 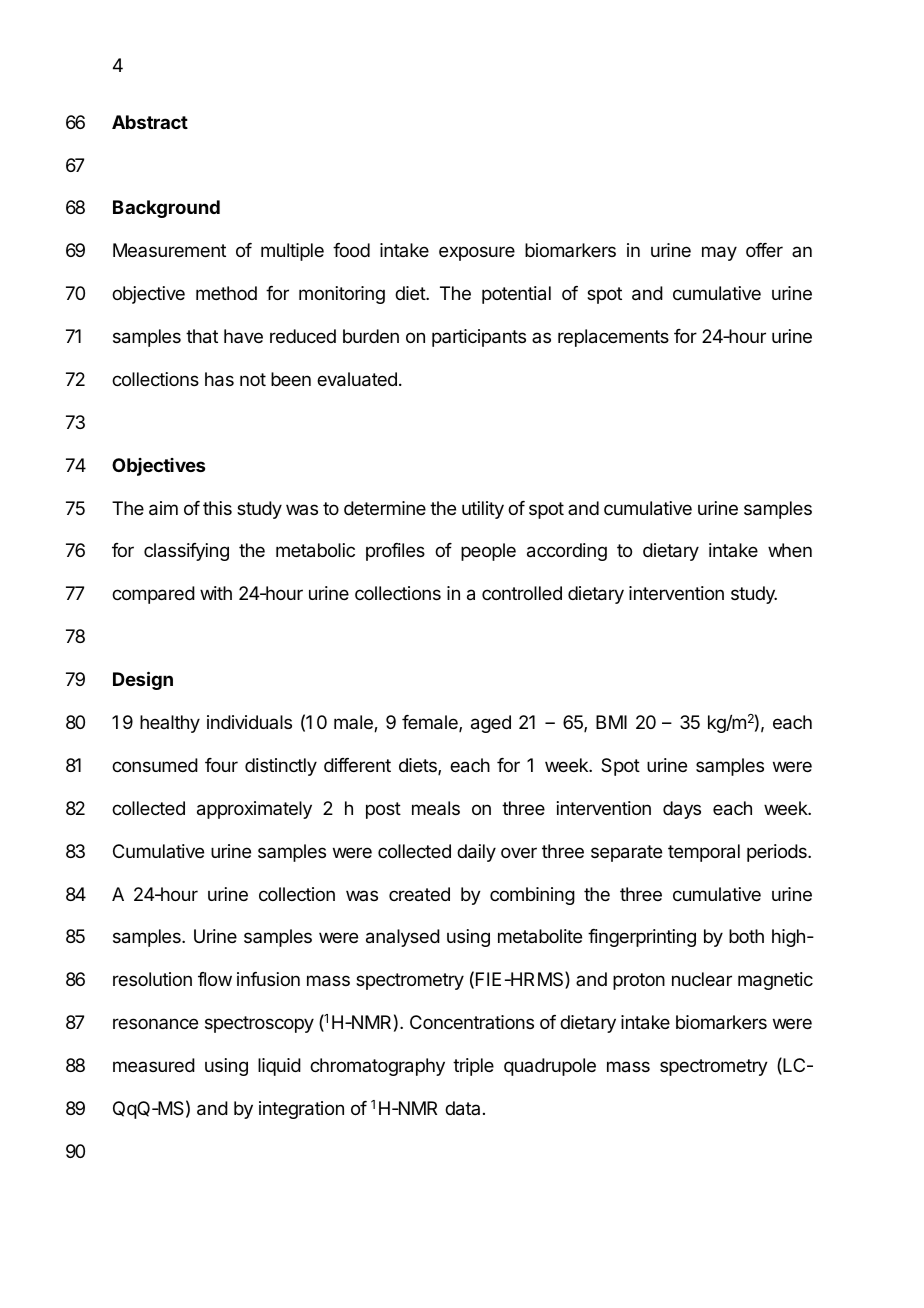 I want to click on liquid, so click(x=279, y=1067).
